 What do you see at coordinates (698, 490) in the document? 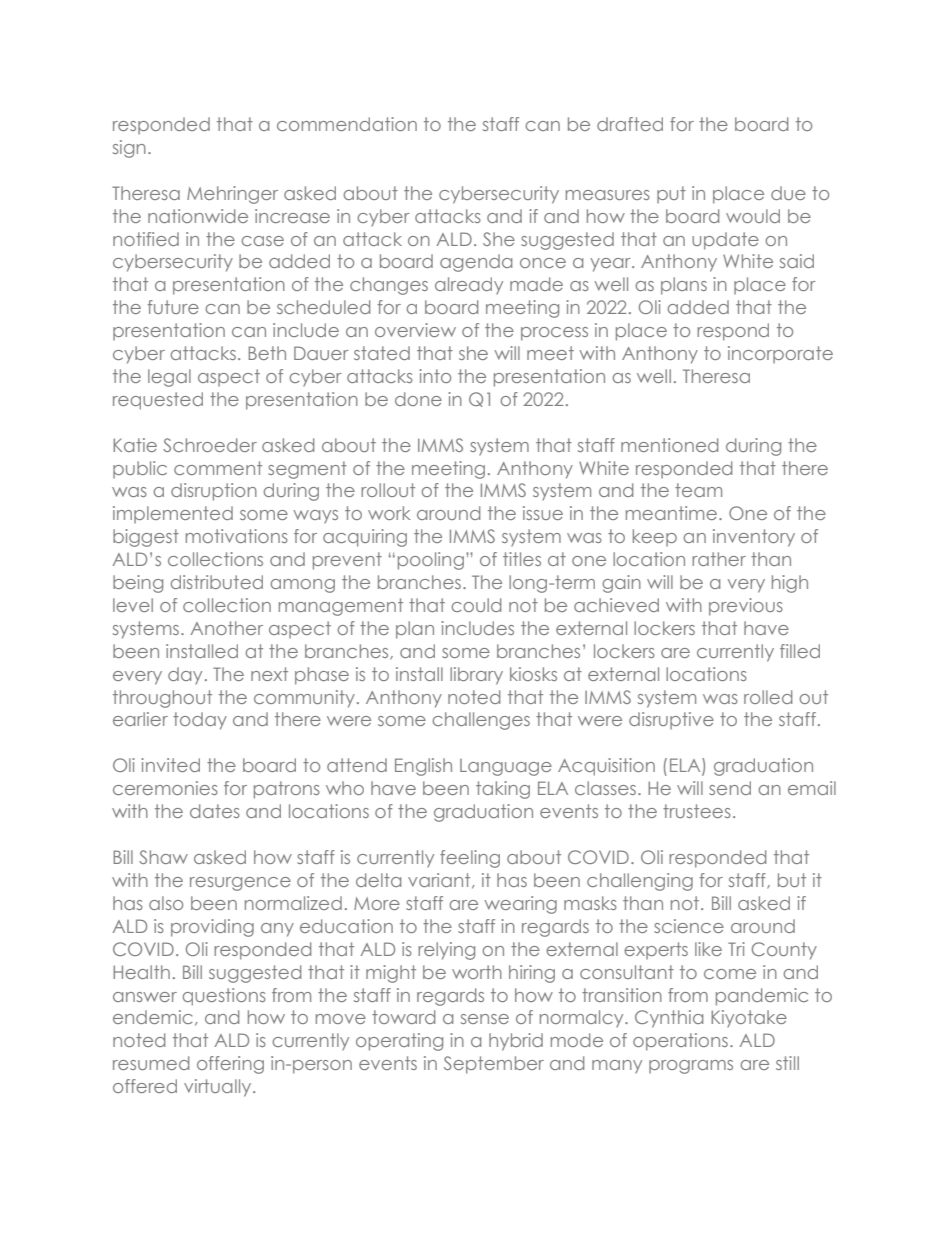
I see `team` at bounding box center [698, 490].
